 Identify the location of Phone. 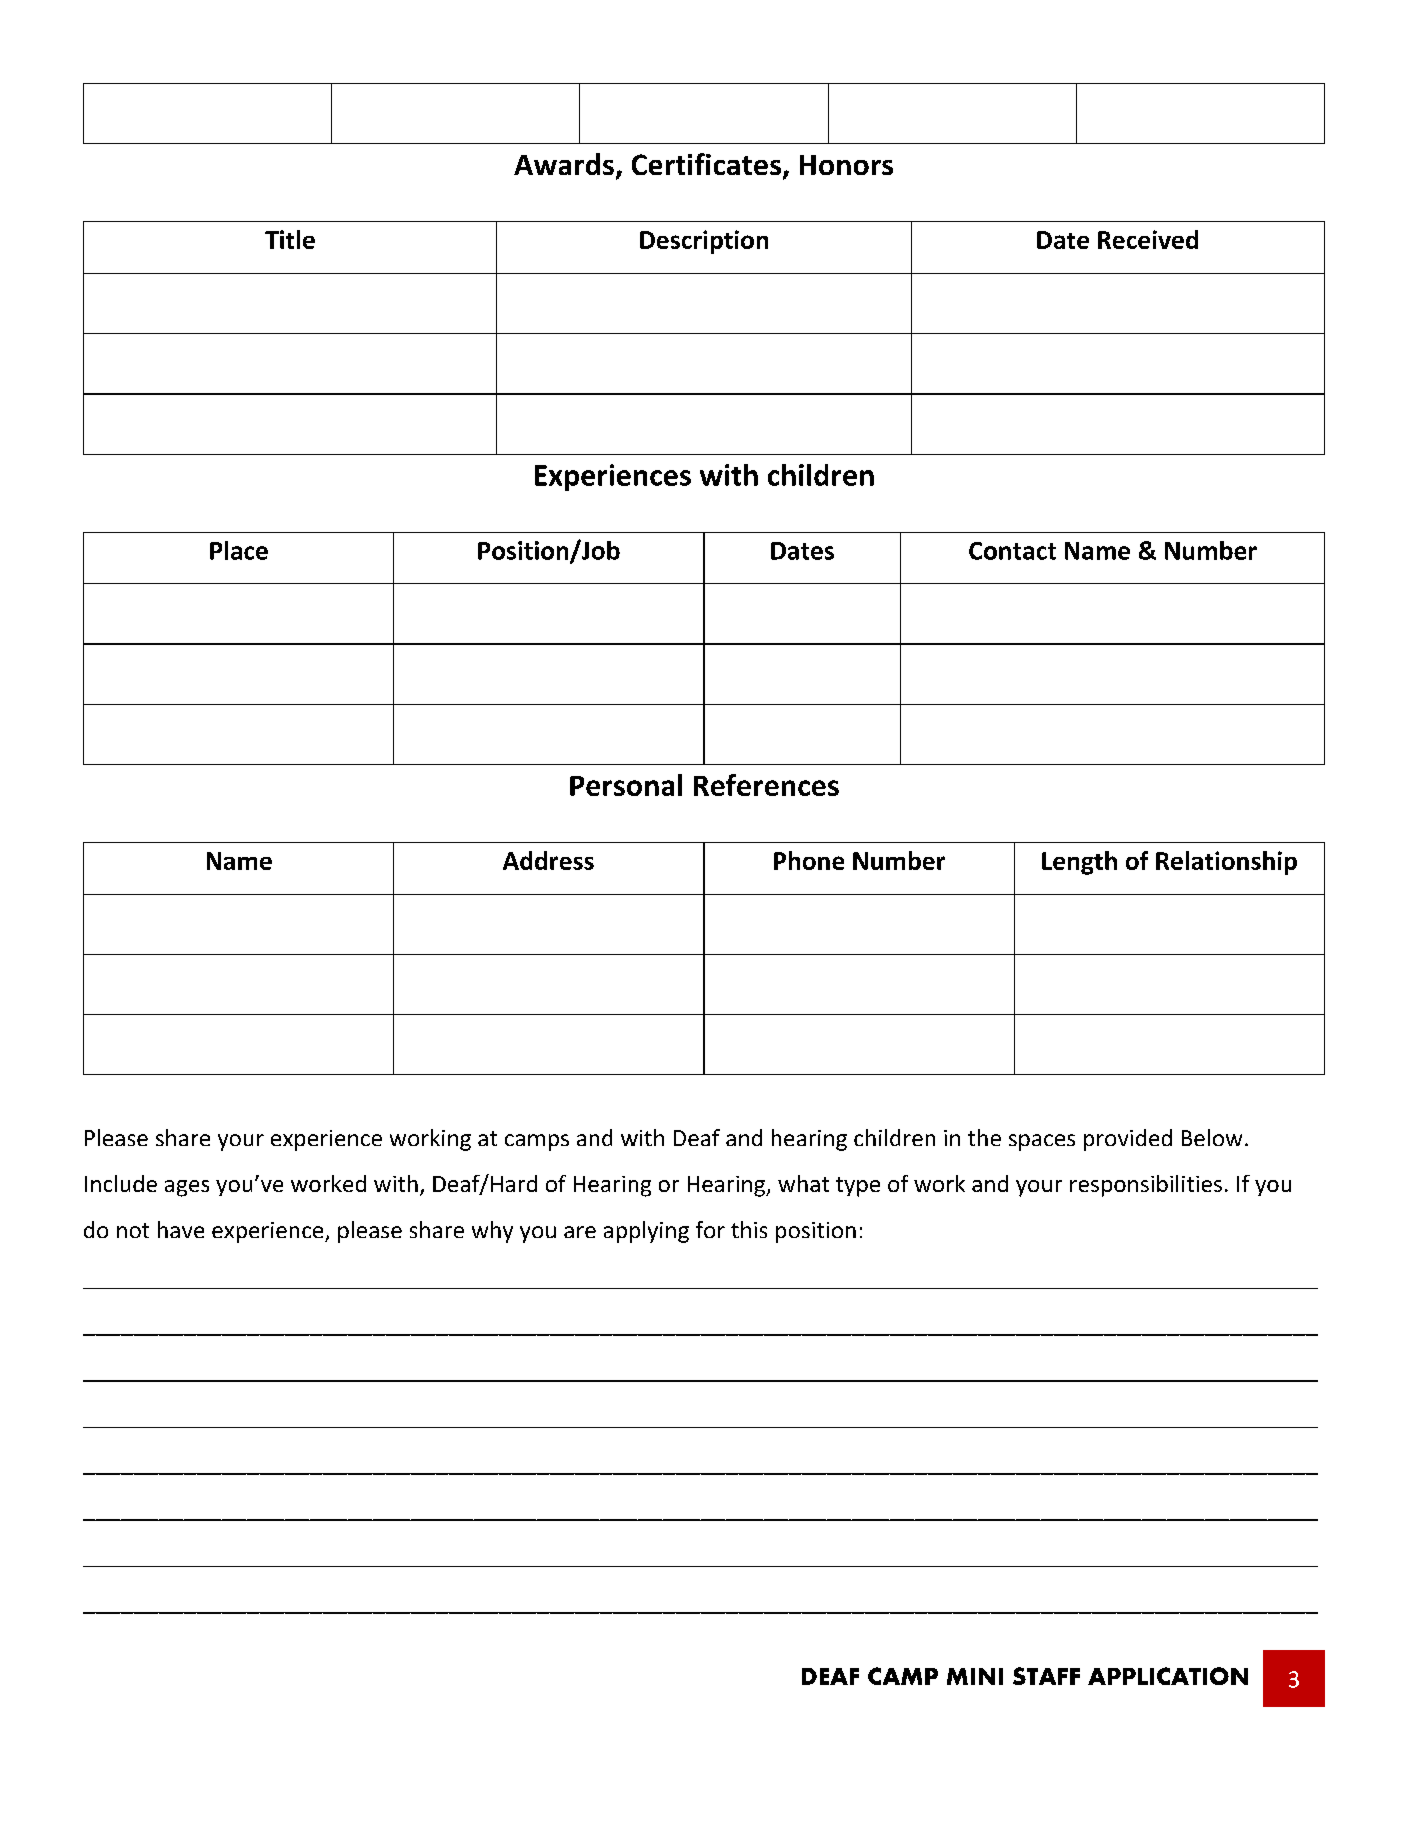
(809, 860).
